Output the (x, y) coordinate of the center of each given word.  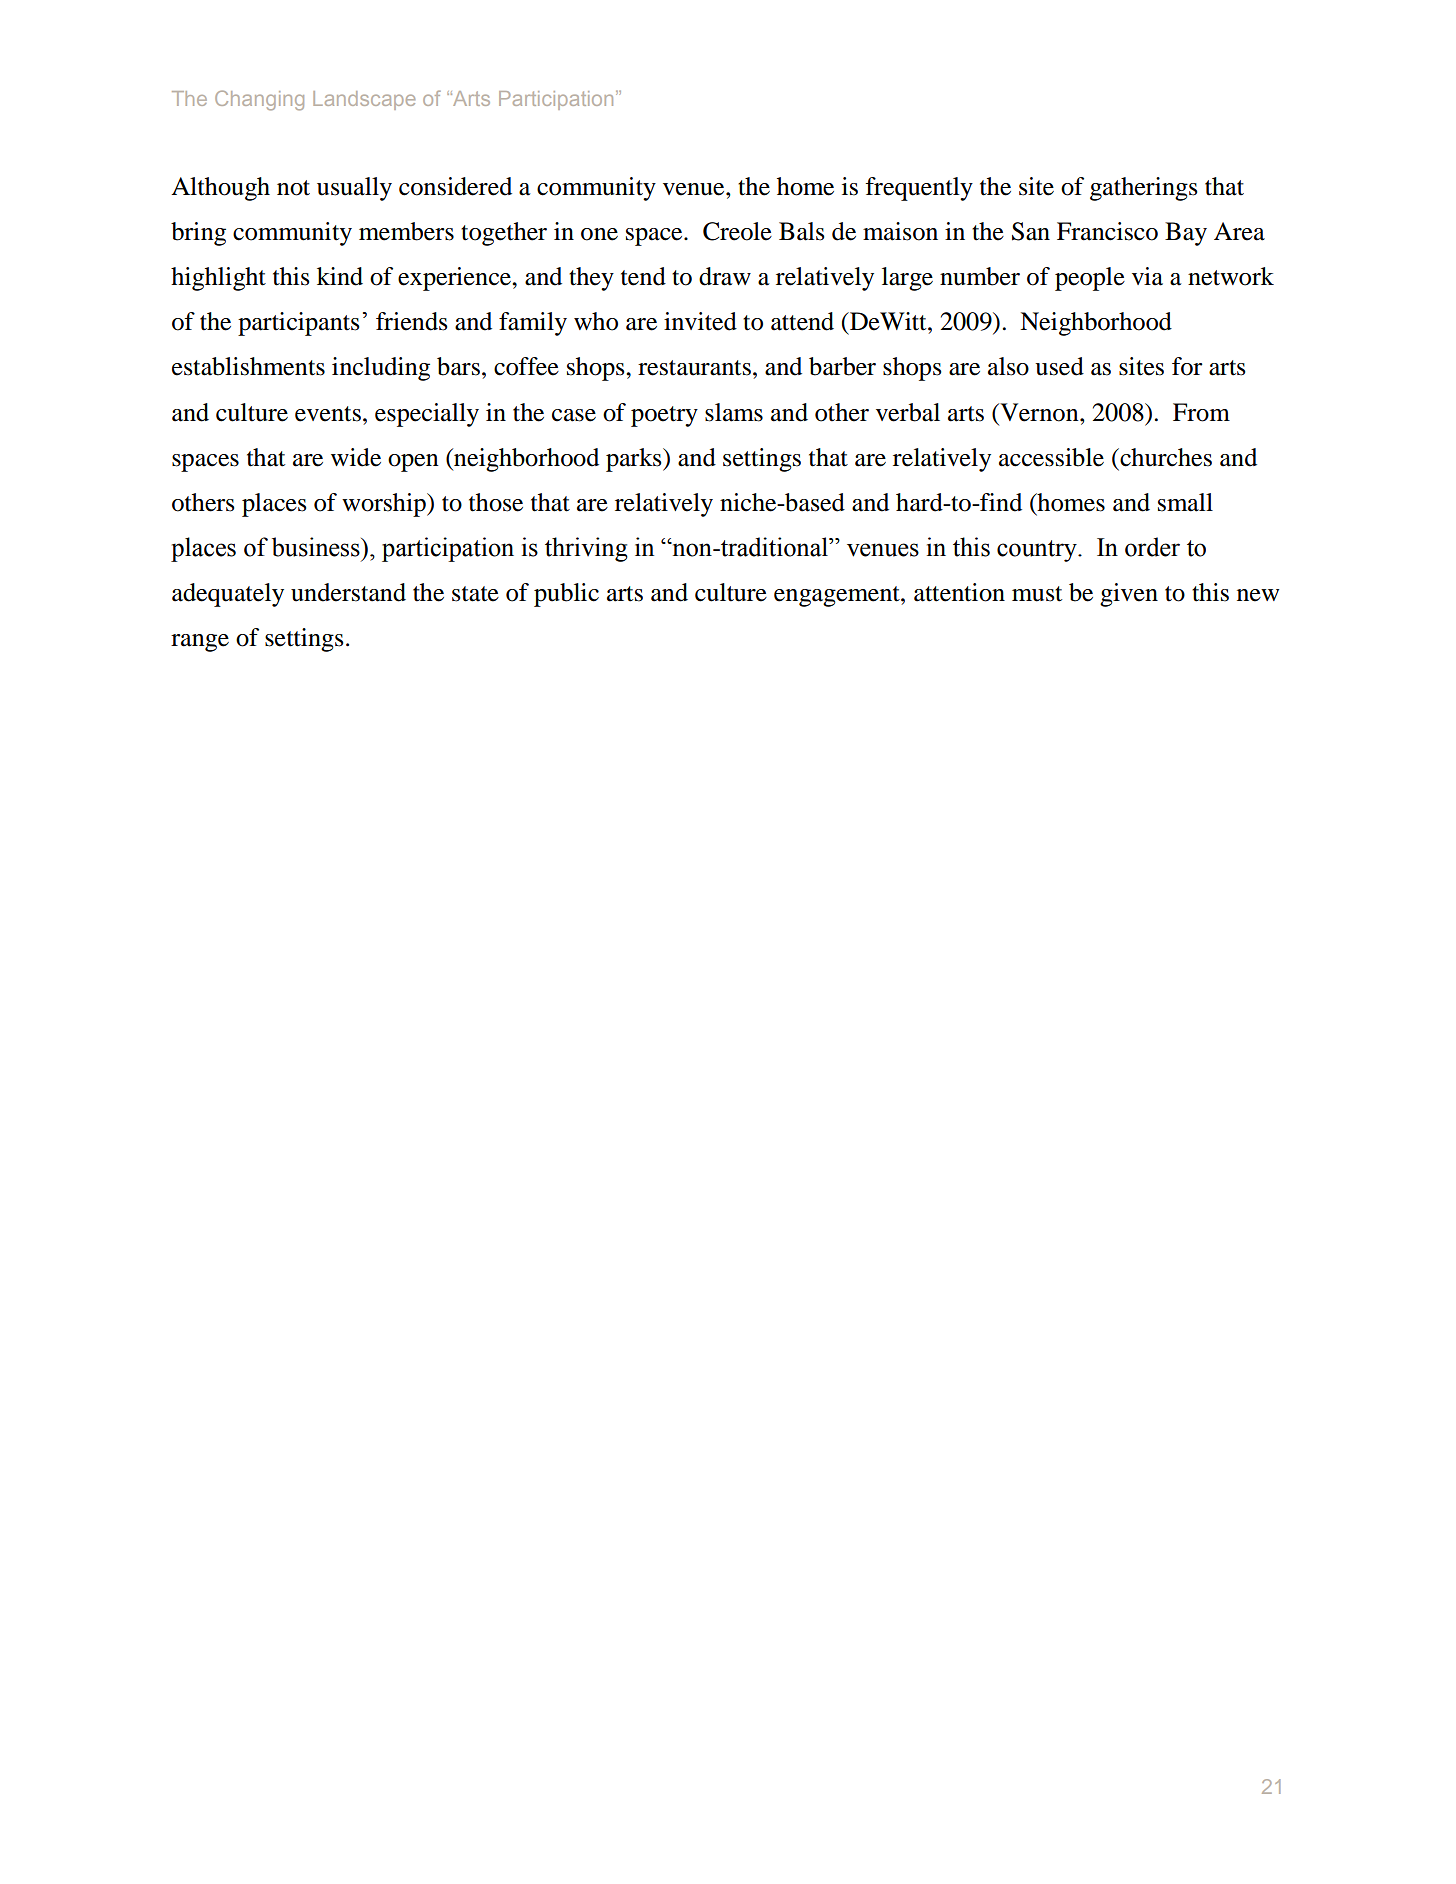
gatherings (1144, 189)
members (406, 231)
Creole (737, 231)
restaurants (694, 368)
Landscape (364, 100)
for (1187, 366)
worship (385, 505)
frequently (919, 189)
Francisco (1107, 231)
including (381, 369)
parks (635, 460)
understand (348, 592)
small (1185, 502)
